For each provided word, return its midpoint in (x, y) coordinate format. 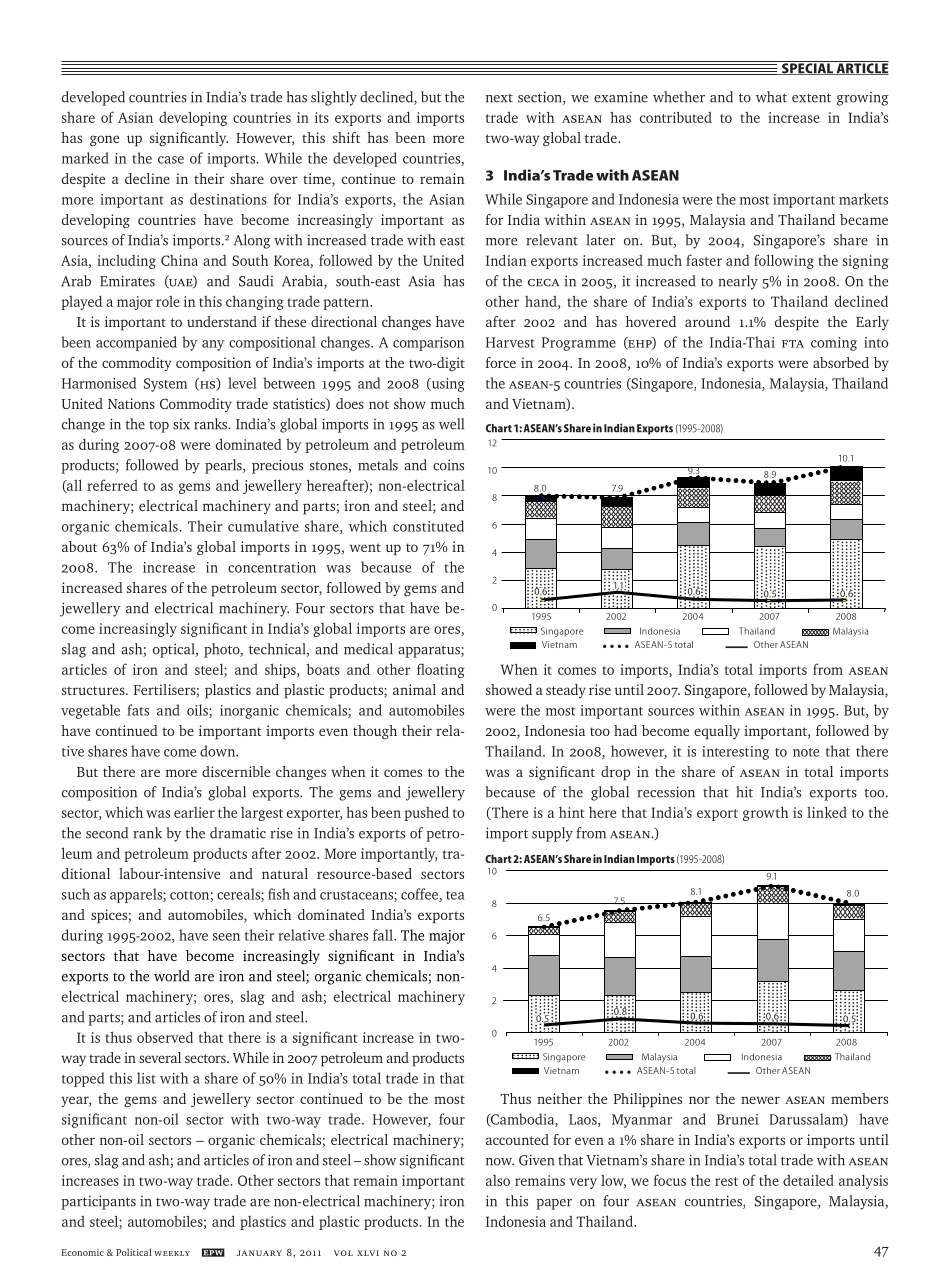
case (171, 160)
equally (717, 732)
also (498, 1180)
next (499, 98)
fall (384, 935)
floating (441, 670)
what (771, 97)
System (165, 385)
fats (138, 710)
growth (765, 813)
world (172, 976)
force (501, 362)
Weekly (172, 1253)
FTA (793, 344)
